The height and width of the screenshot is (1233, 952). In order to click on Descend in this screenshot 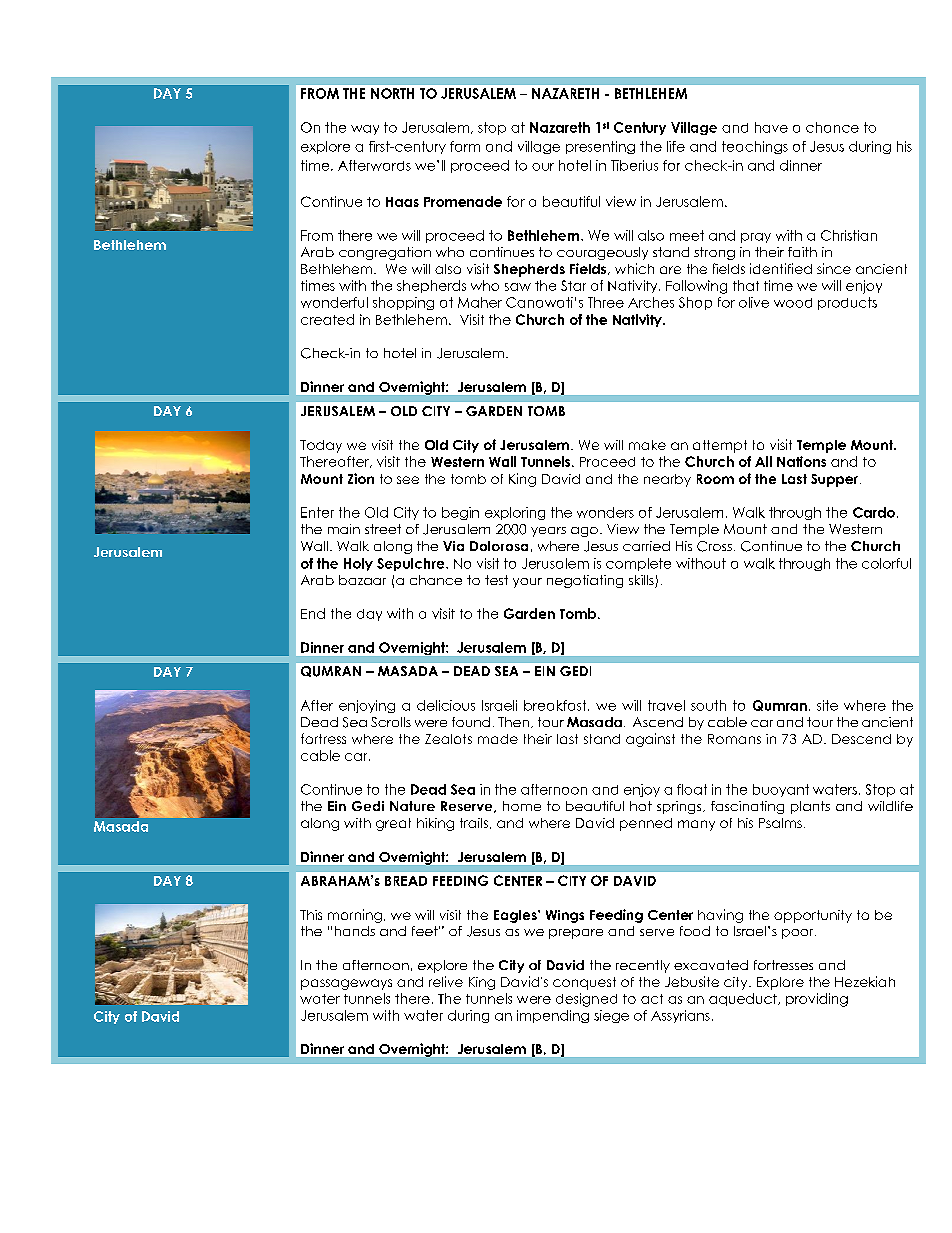, I will do `click(861, 739)`.
